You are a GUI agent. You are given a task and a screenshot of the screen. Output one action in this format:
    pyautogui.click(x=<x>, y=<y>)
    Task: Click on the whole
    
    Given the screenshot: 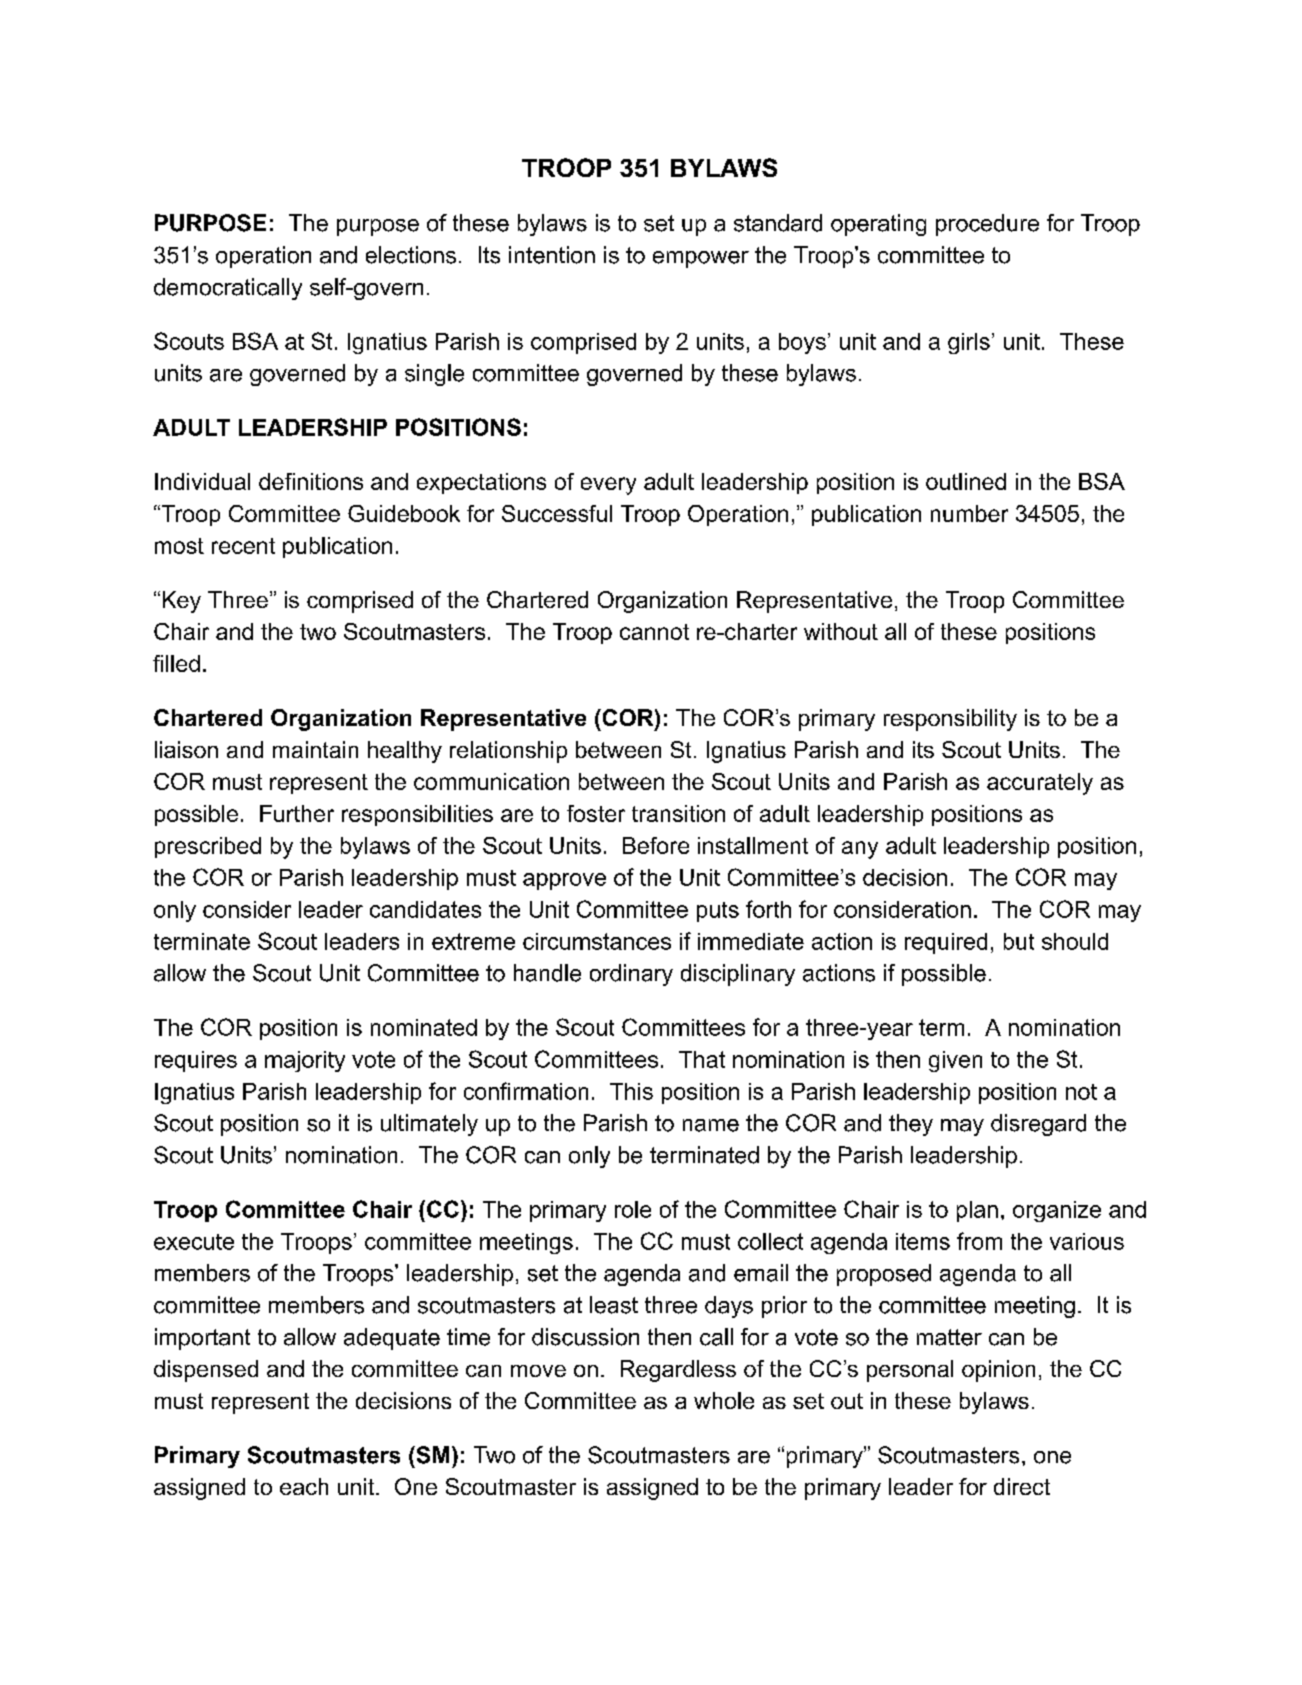 What is the action you would take?
    pyautogui.click(x=724, y=1400)
